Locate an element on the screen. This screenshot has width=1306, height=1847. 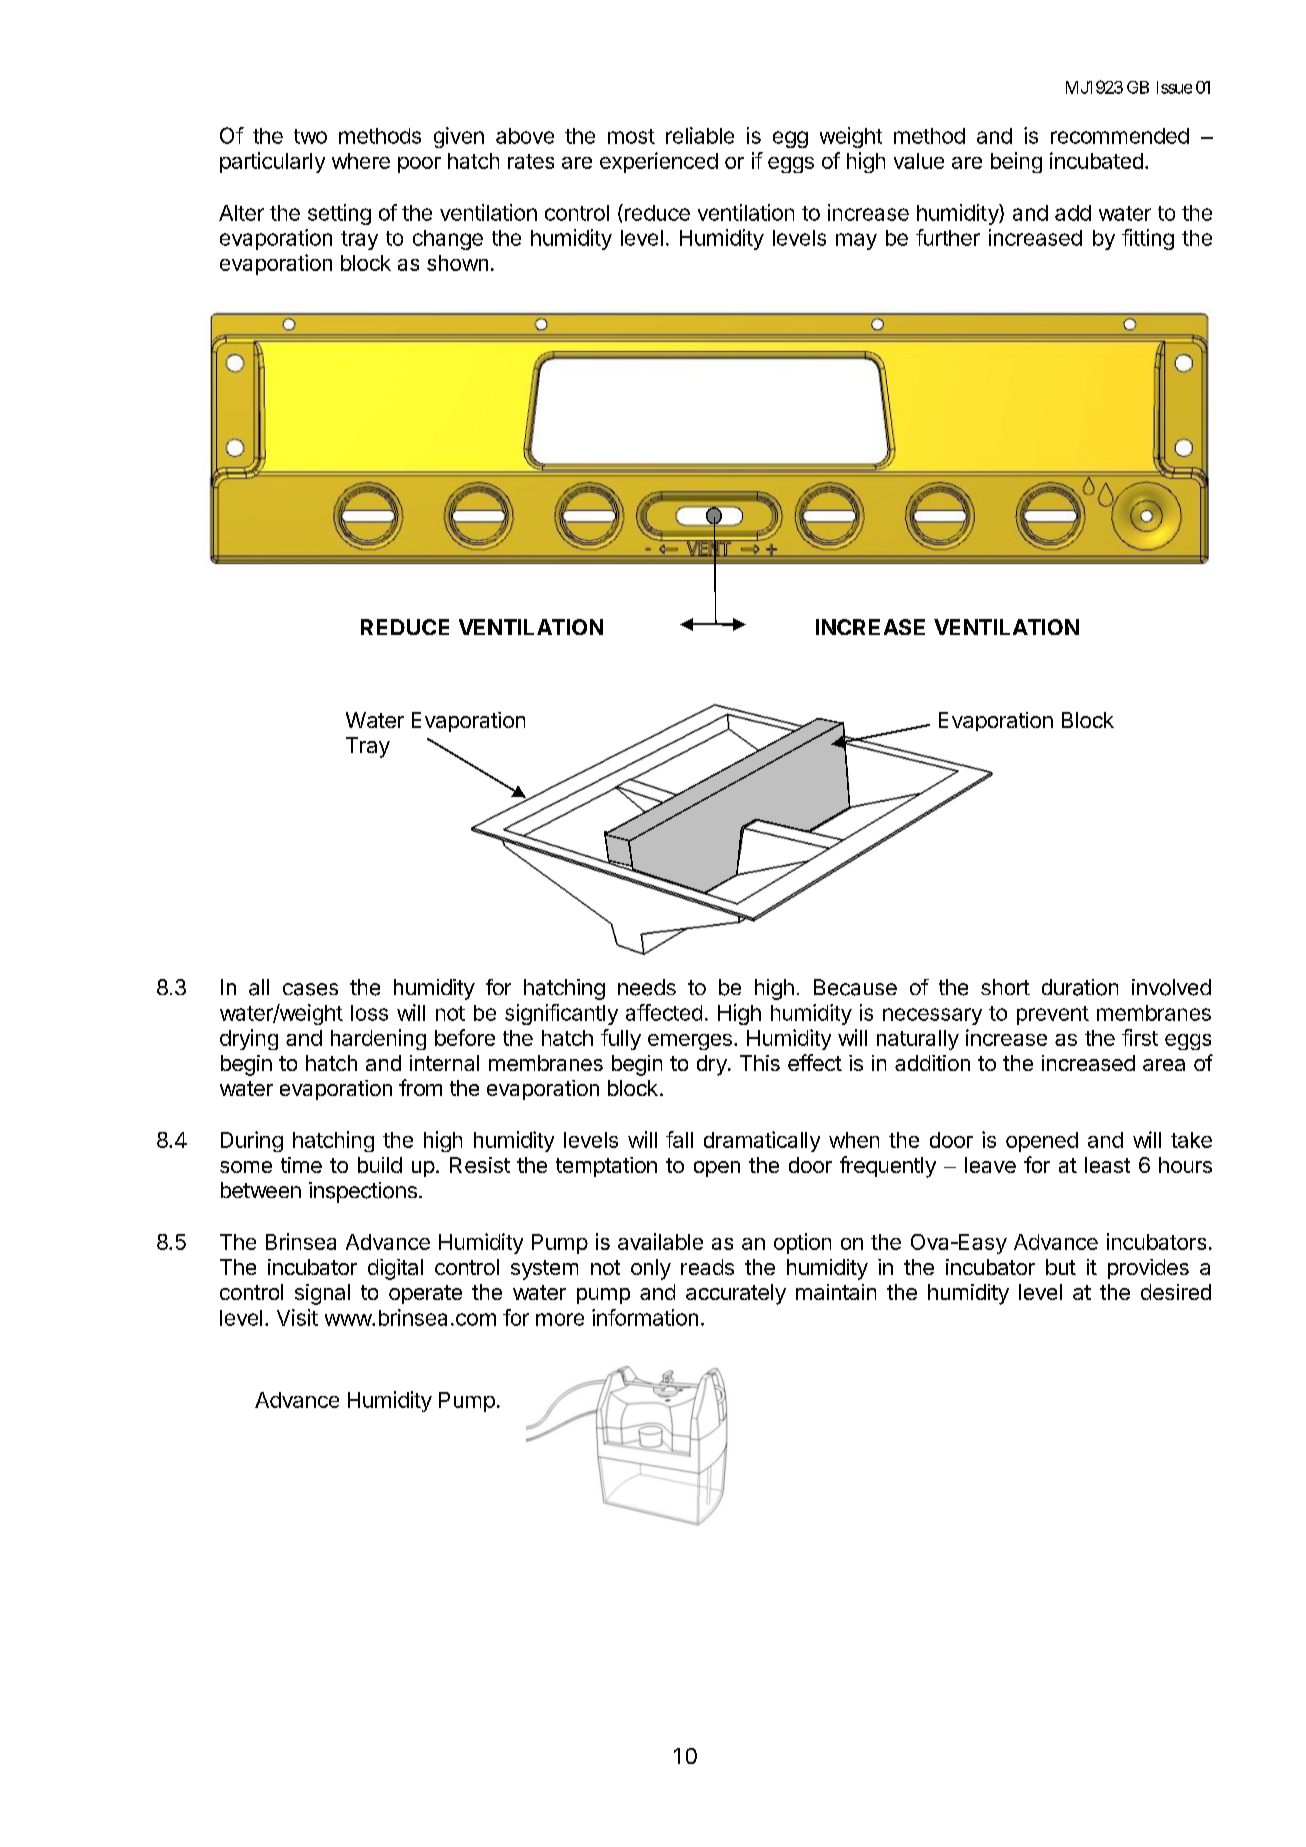
fitting is located at coordinates (1148, 239).
